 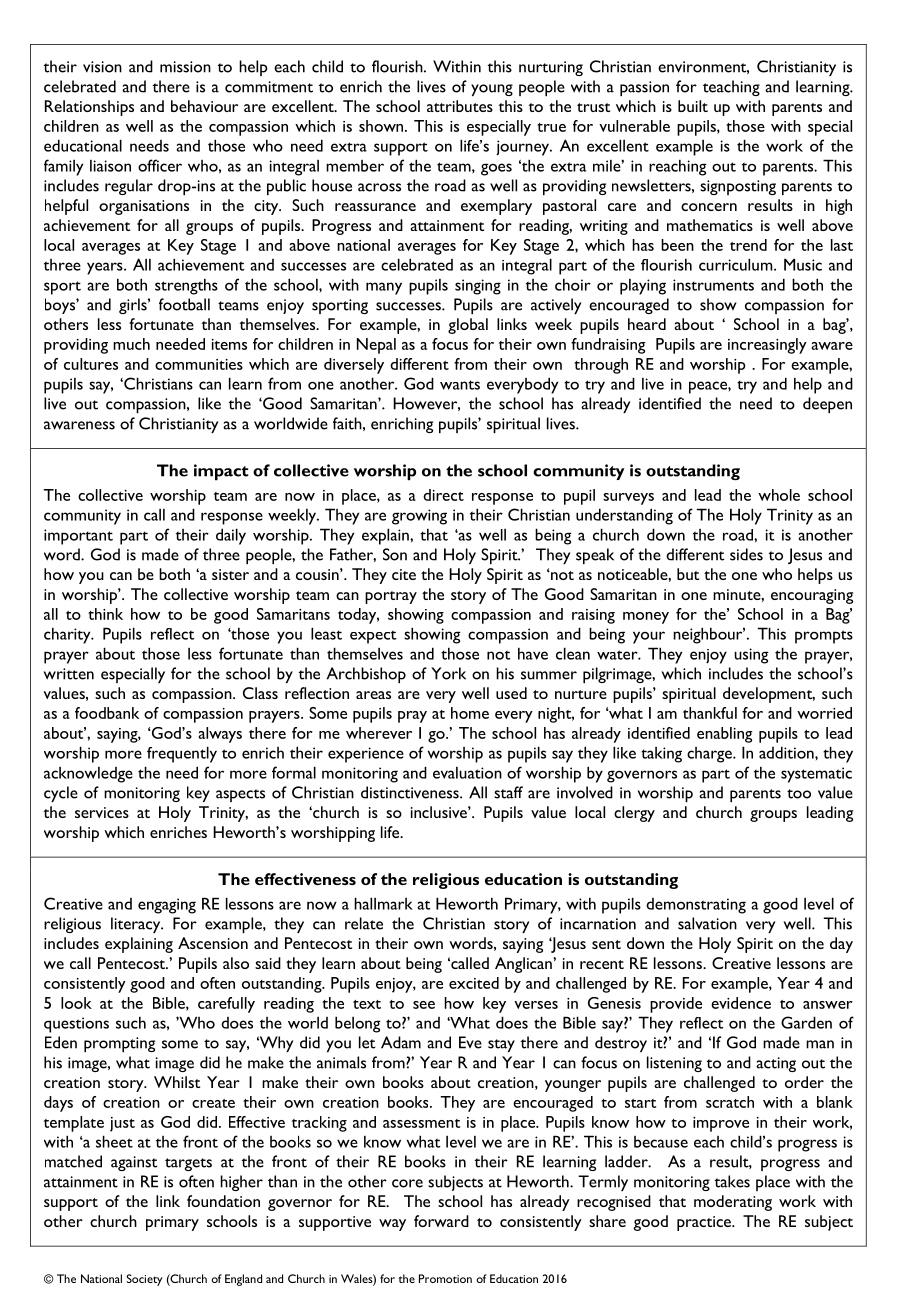 I want to click on York, so click(x=448, y=673).
